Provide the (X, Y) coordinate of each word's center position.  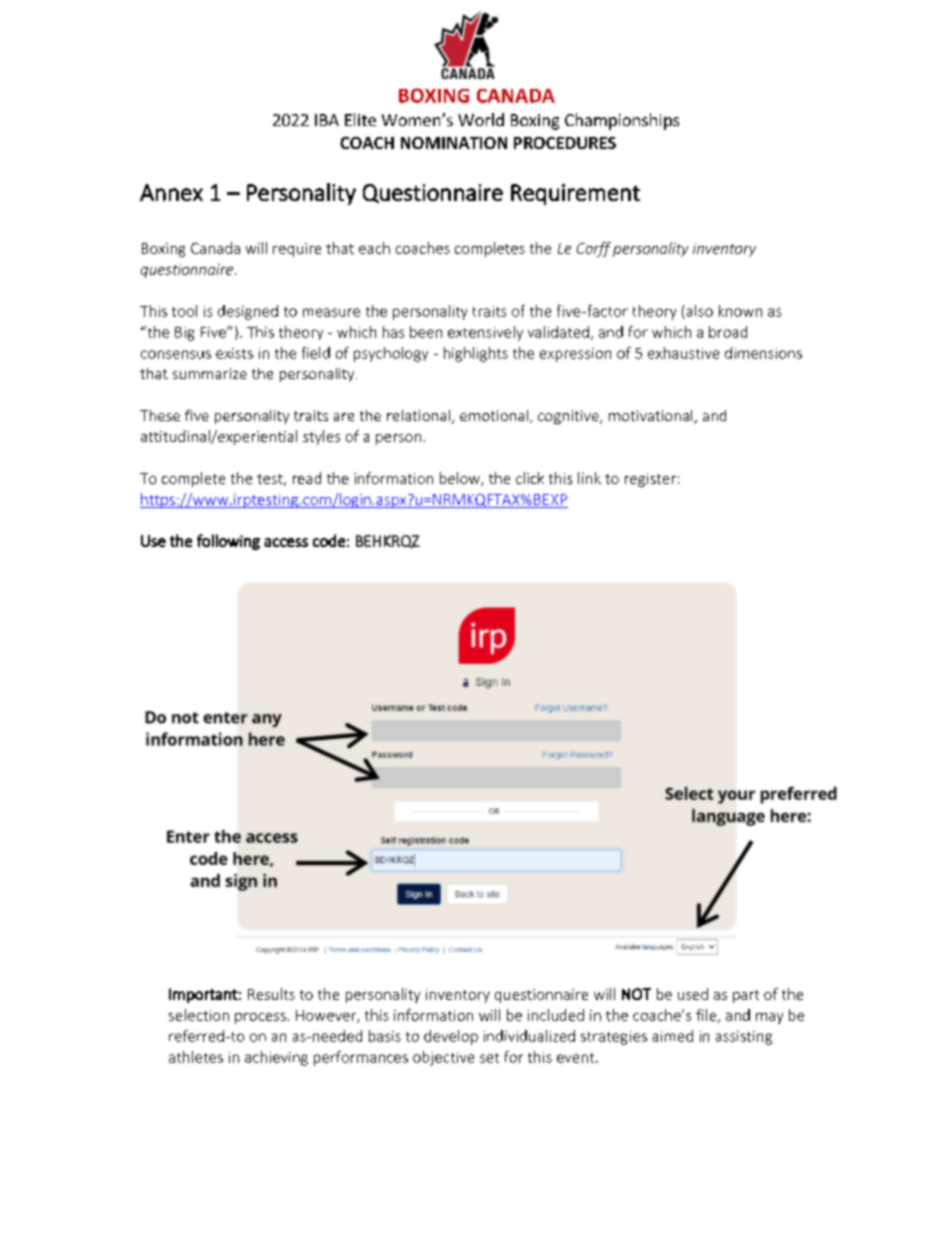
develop (451, 1037)
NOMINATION (454, 143)
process (260, 1018)
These (160, 415)
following (228, 542)
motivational (652, 417)
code (329, 540)
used (693, 994)
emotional (494, 415)
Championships (622, 121)
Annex (171, 192)
